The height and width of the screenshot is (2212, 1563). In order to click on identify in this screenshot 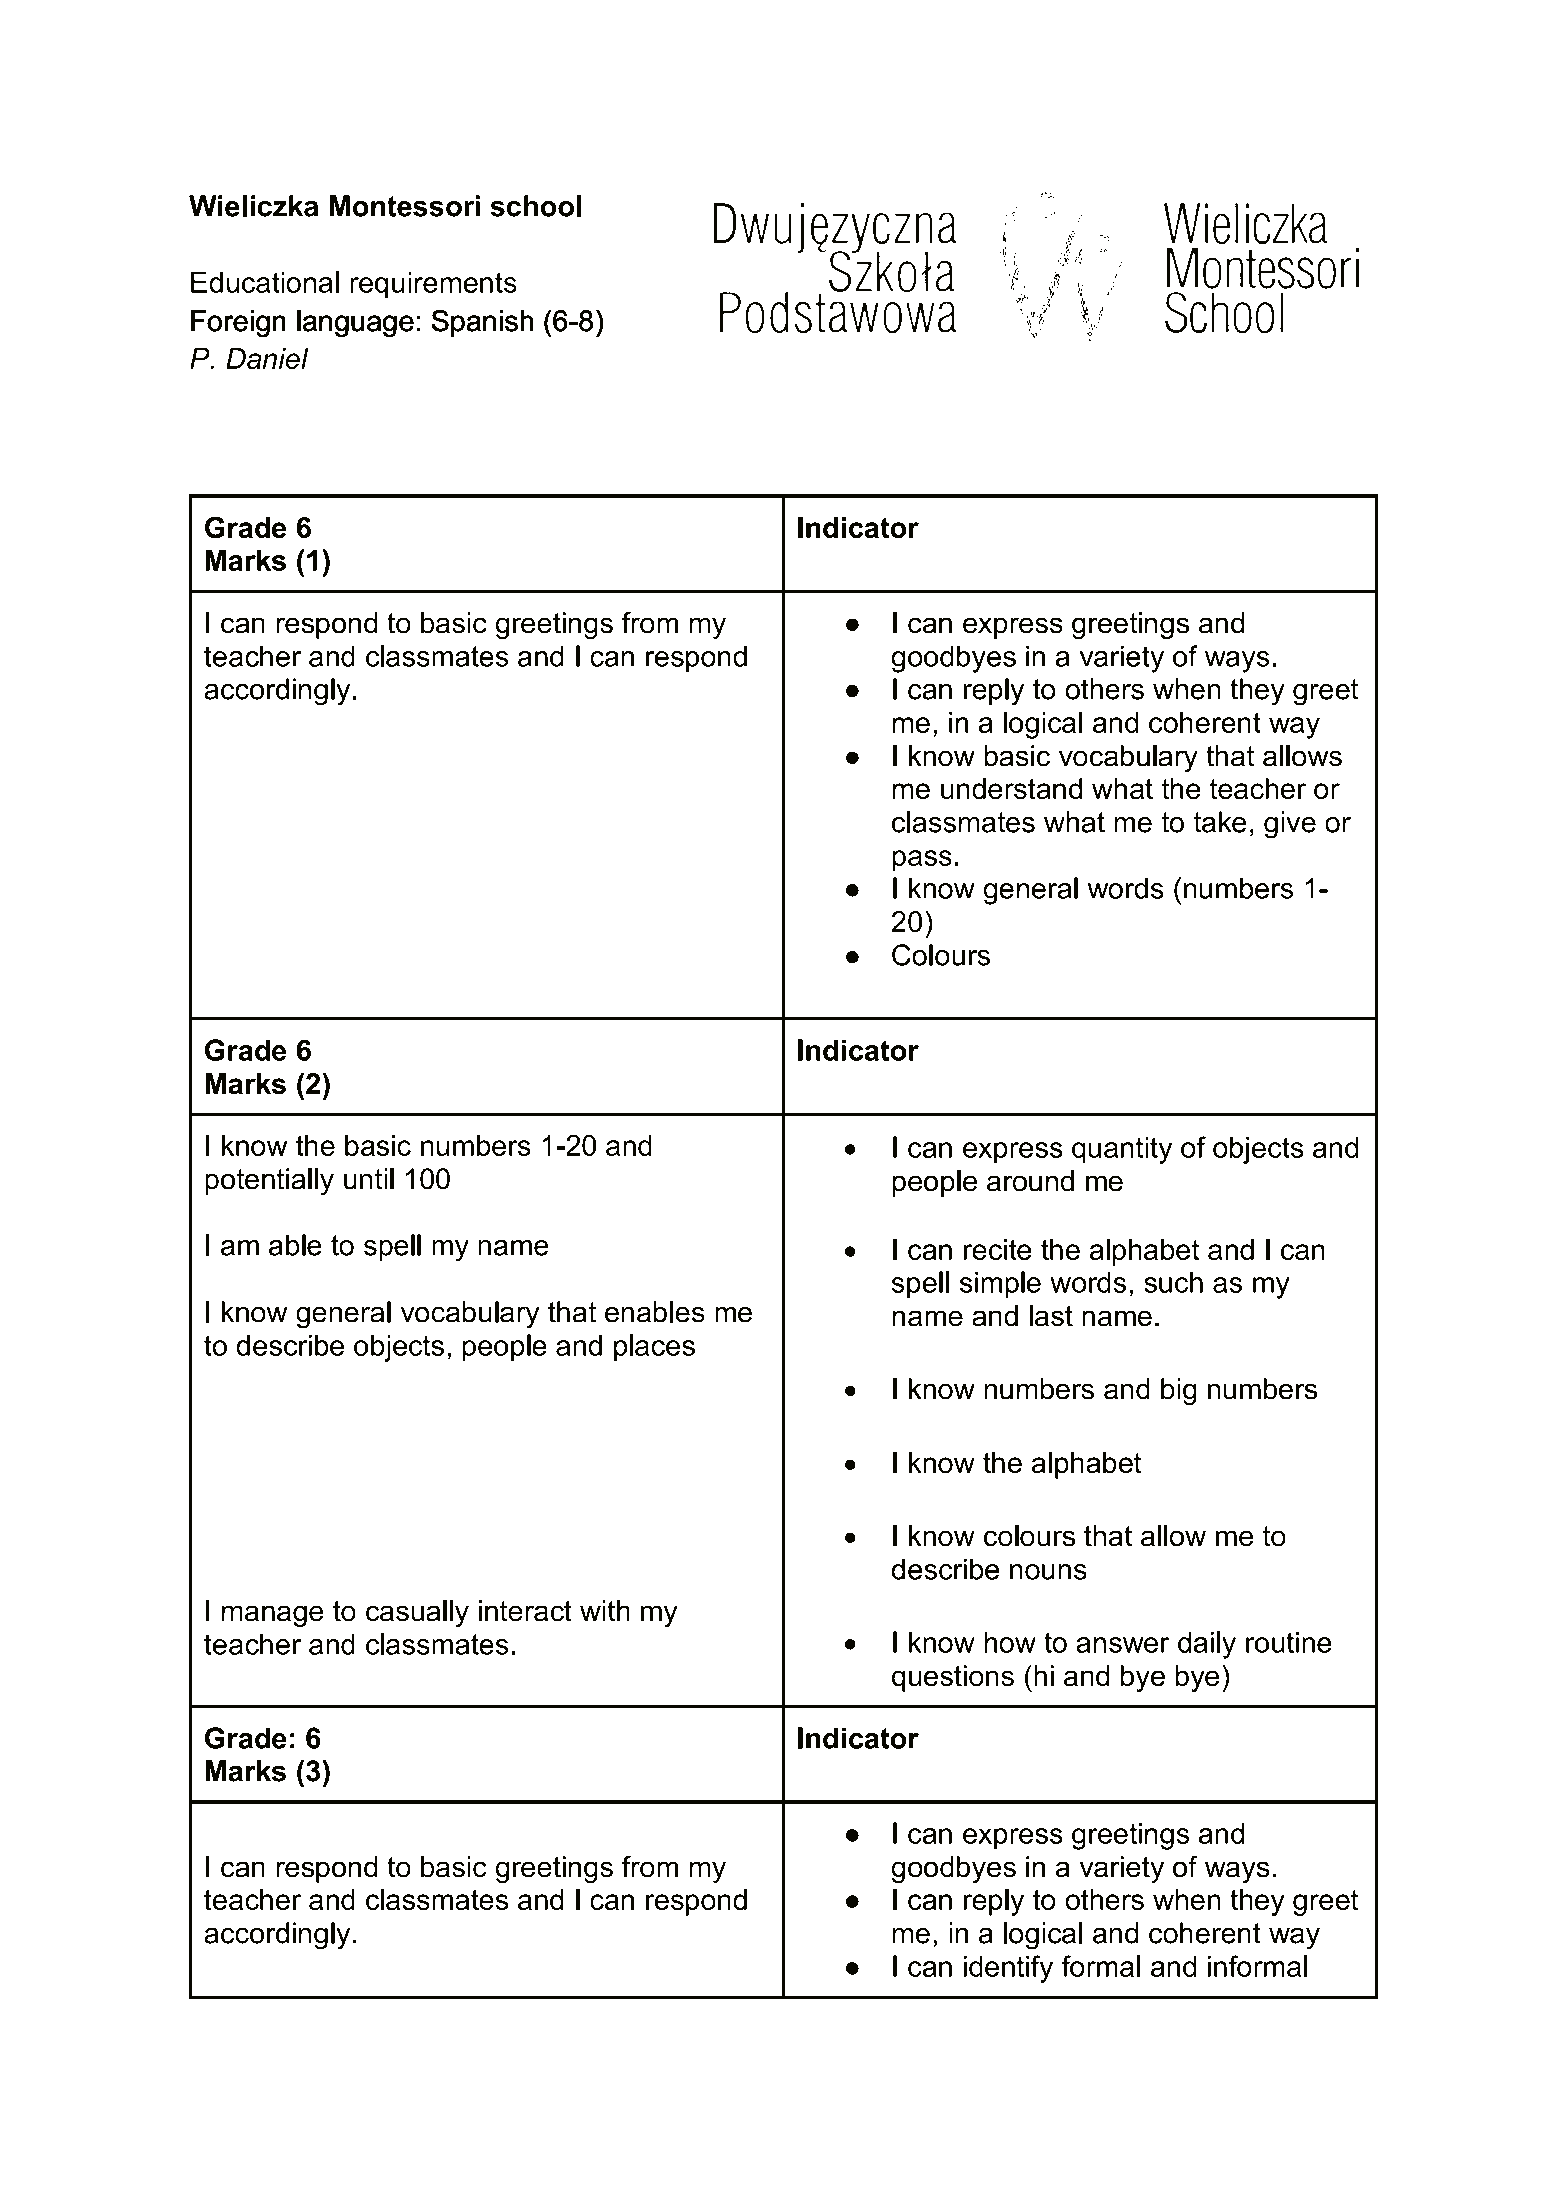, I will do `click(1008, 1969)`.
